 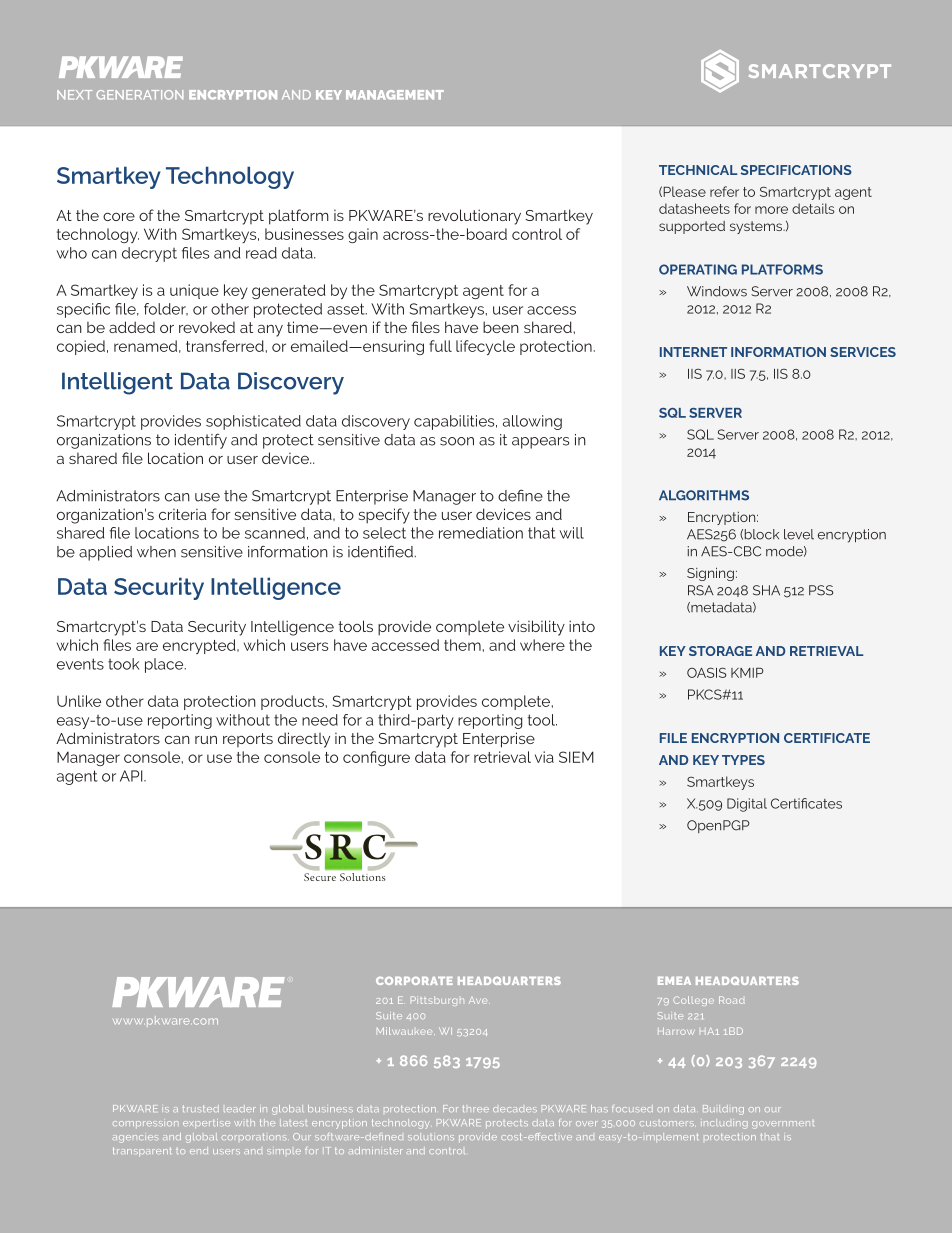 What do you see at coordinates (139, 95) in the image?
I see `GENERATION` at bounding box center [139, 95].
